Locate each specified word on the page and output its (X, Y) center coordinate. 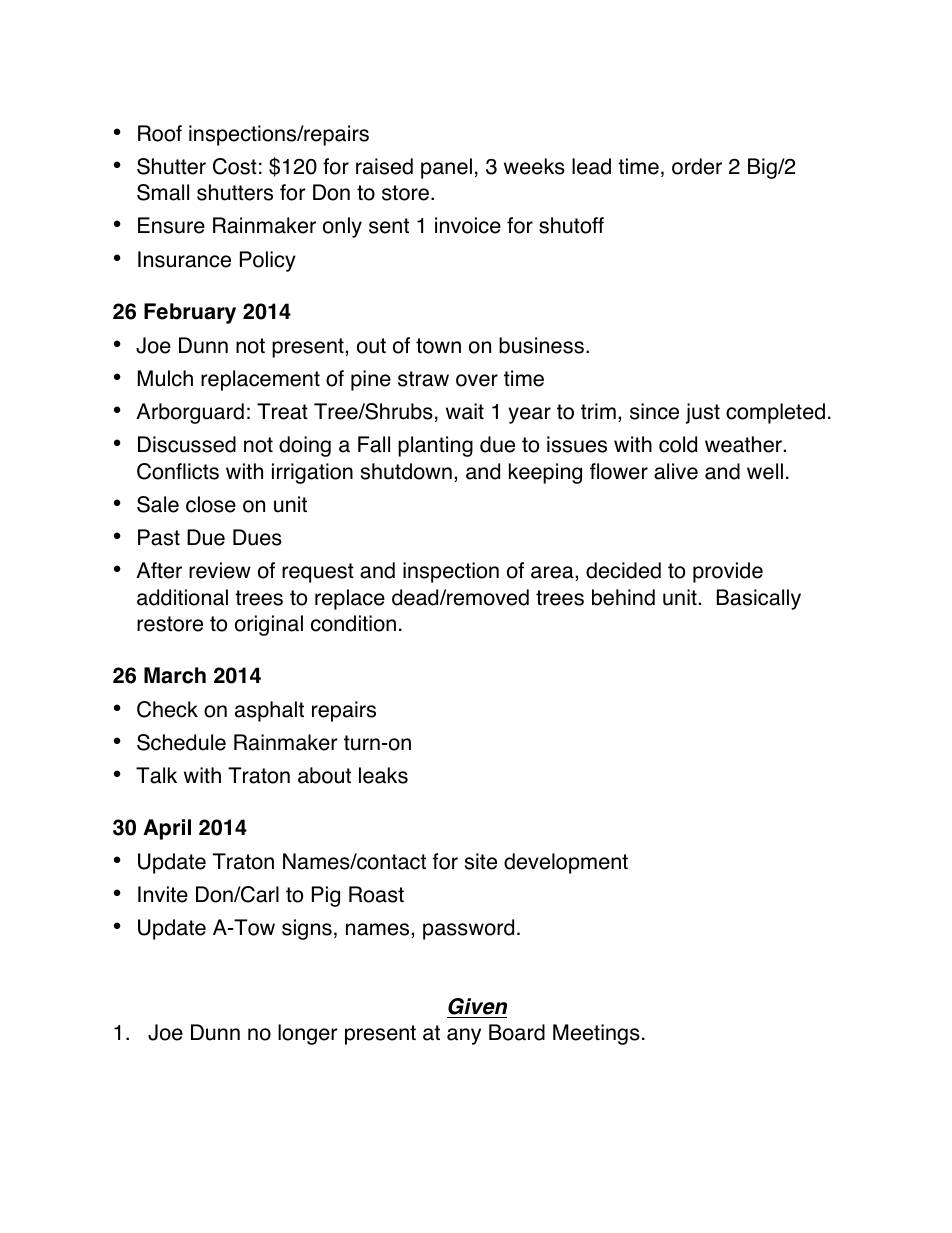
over (477, 380)
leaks (383, 775)
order (697, 166)
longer (308, 1034)
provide (728, 572)
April (167, 829)
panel (446, 168)
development (566, 863)
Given (477, 1006)
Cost (235, 166)
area (553, 572)
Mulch (165, 378)
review (220, 570)
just (703, 413)
